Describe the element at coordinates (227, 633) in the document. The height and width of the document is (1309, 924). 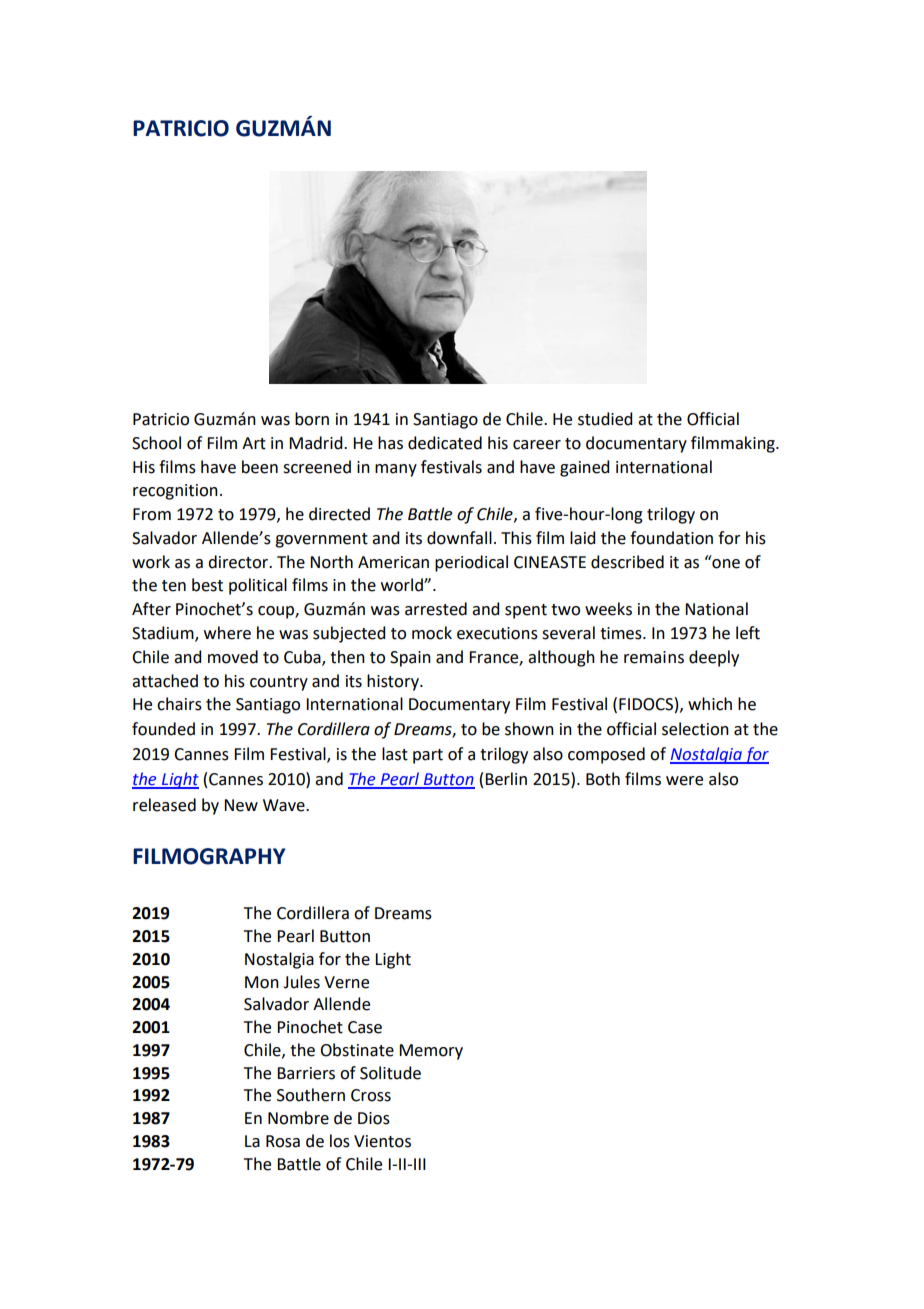
I see `where` at that location.
